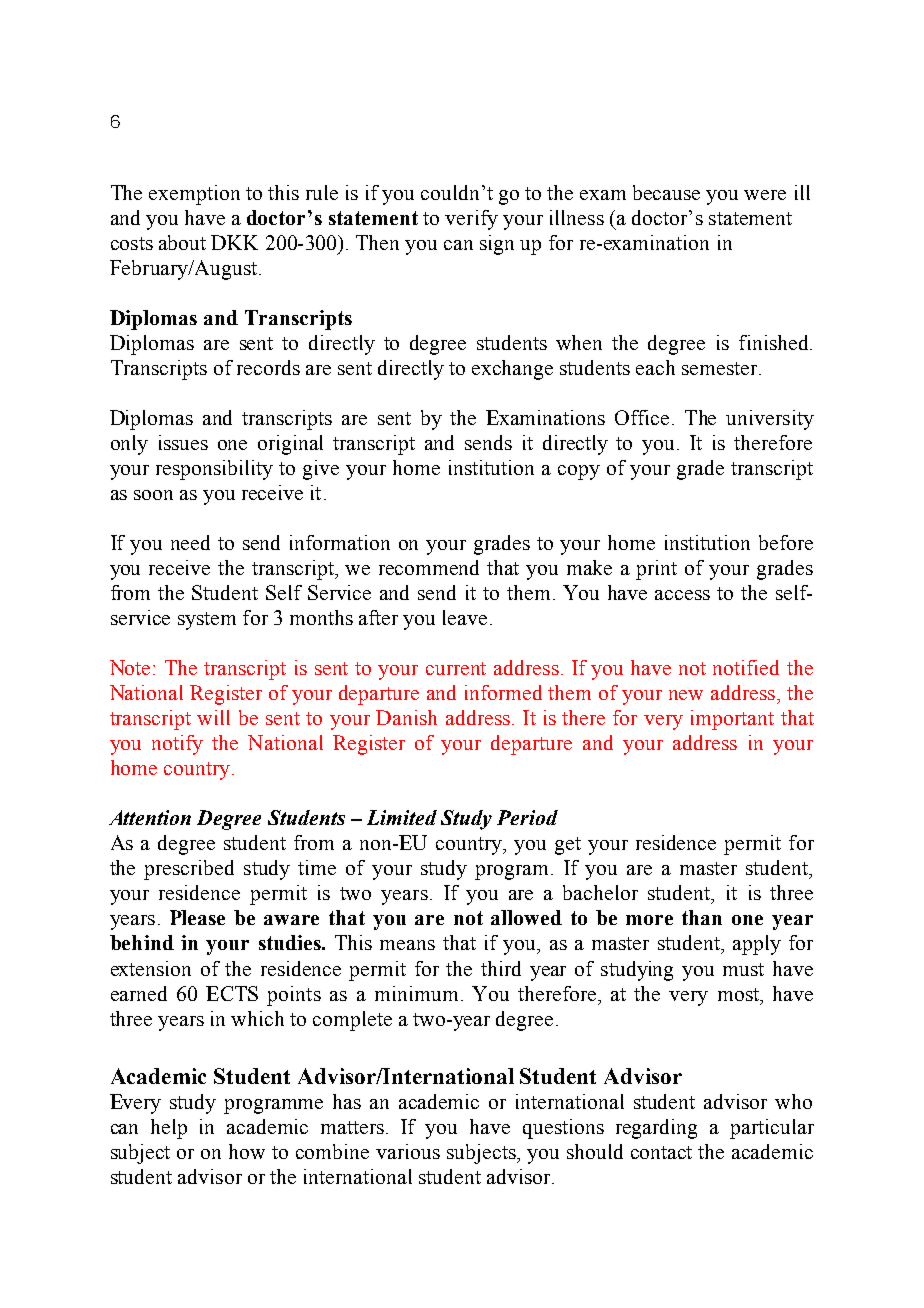 The height and width of the document is (1308, 924). What do you see at coordinates (770, 420) in the document?
I see `university` at bounding box center [770, 420].
